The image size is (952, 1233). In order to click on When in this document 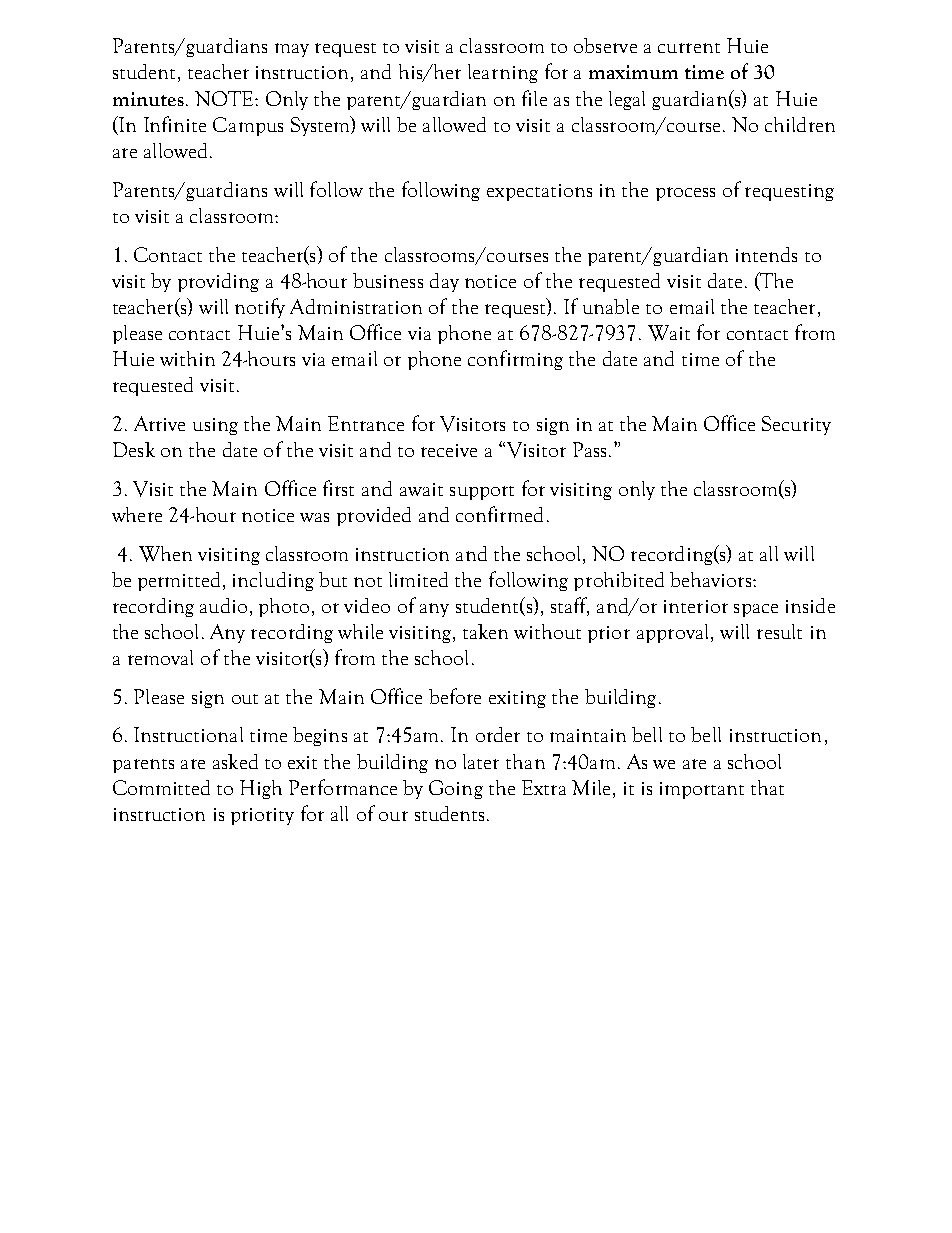, I will do `click(165, 554)`.
